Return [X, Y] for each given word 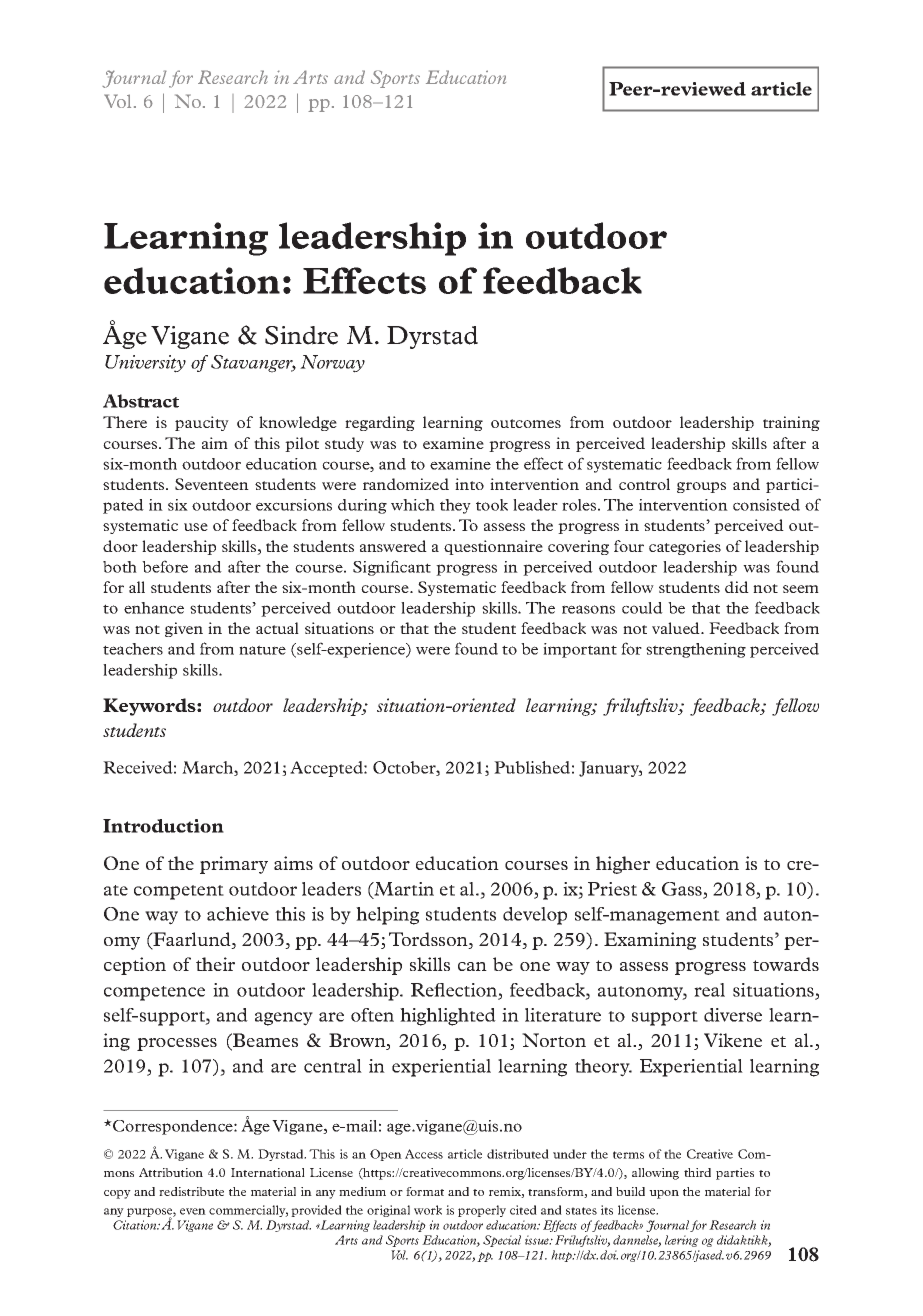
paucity [202, 423]
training [791, 423]
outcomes [526, 423]
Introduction [163, 826]
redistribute [191, 1191]
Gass [683, 890]
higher [623, 865]
